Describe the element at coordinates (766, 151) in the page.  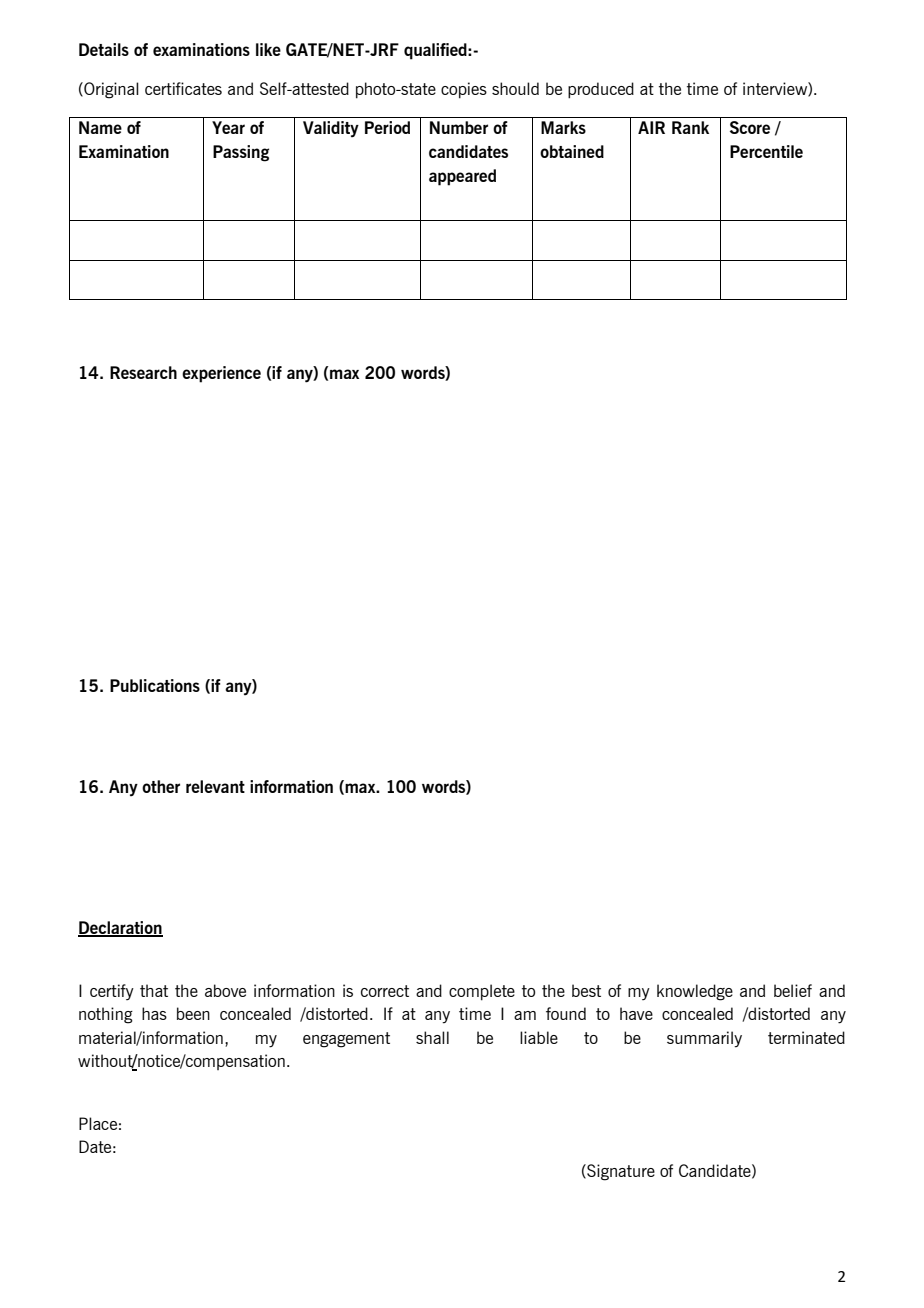
I see `Percentile` at that location.
